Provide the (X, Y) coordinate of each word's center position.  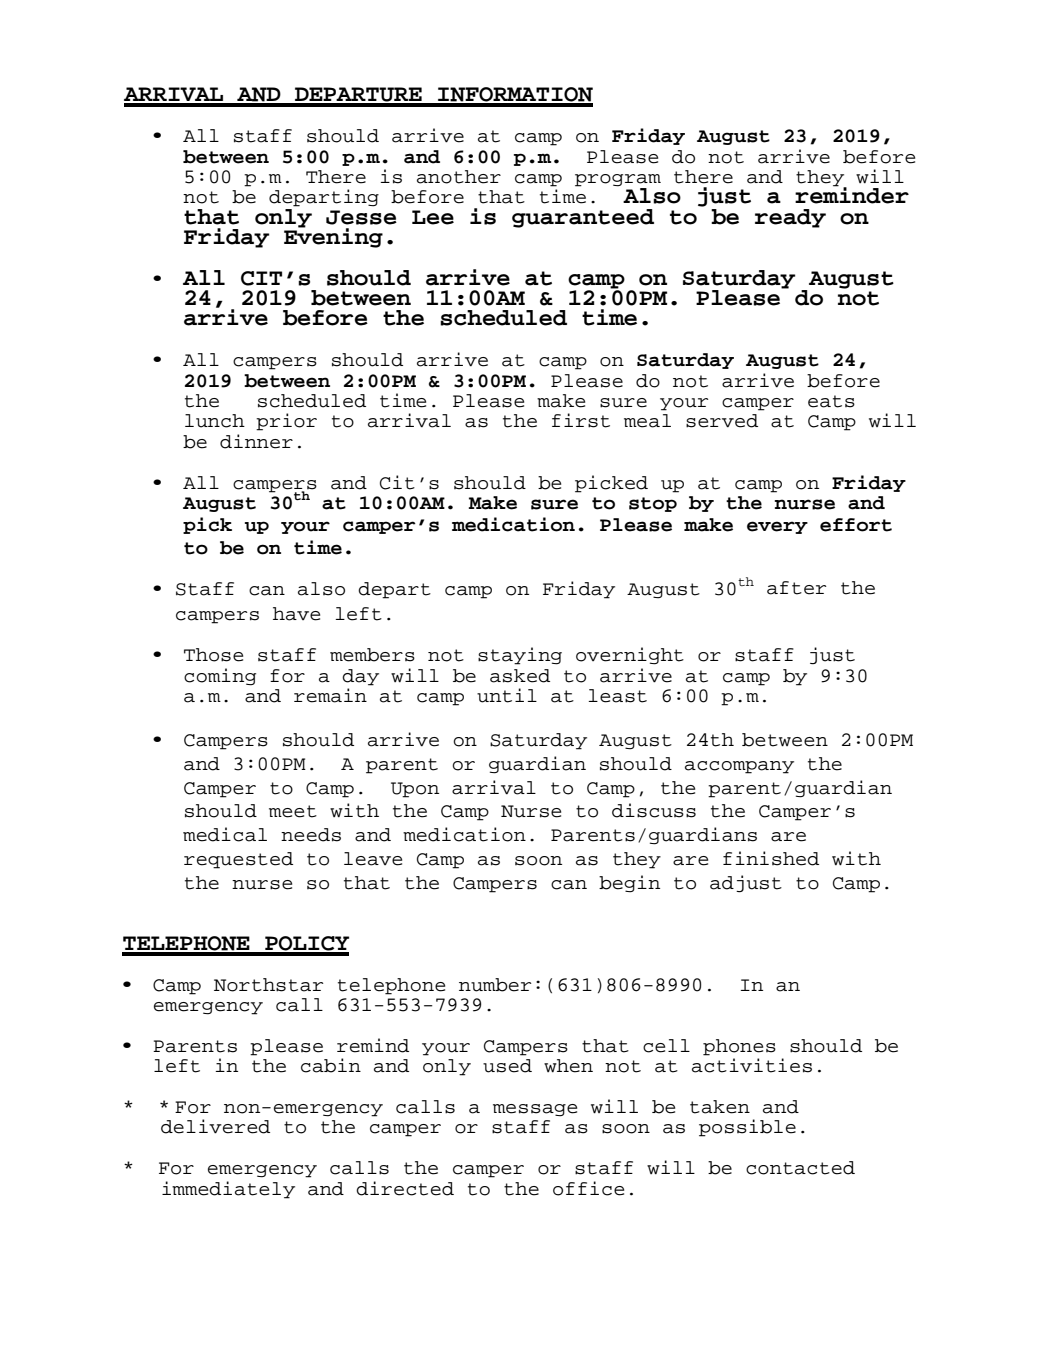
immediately (228, 1190)
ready (790, 218)
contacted (800, 1168)
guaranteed (583, 218)
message (535, 1110)
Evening (333, 237)
